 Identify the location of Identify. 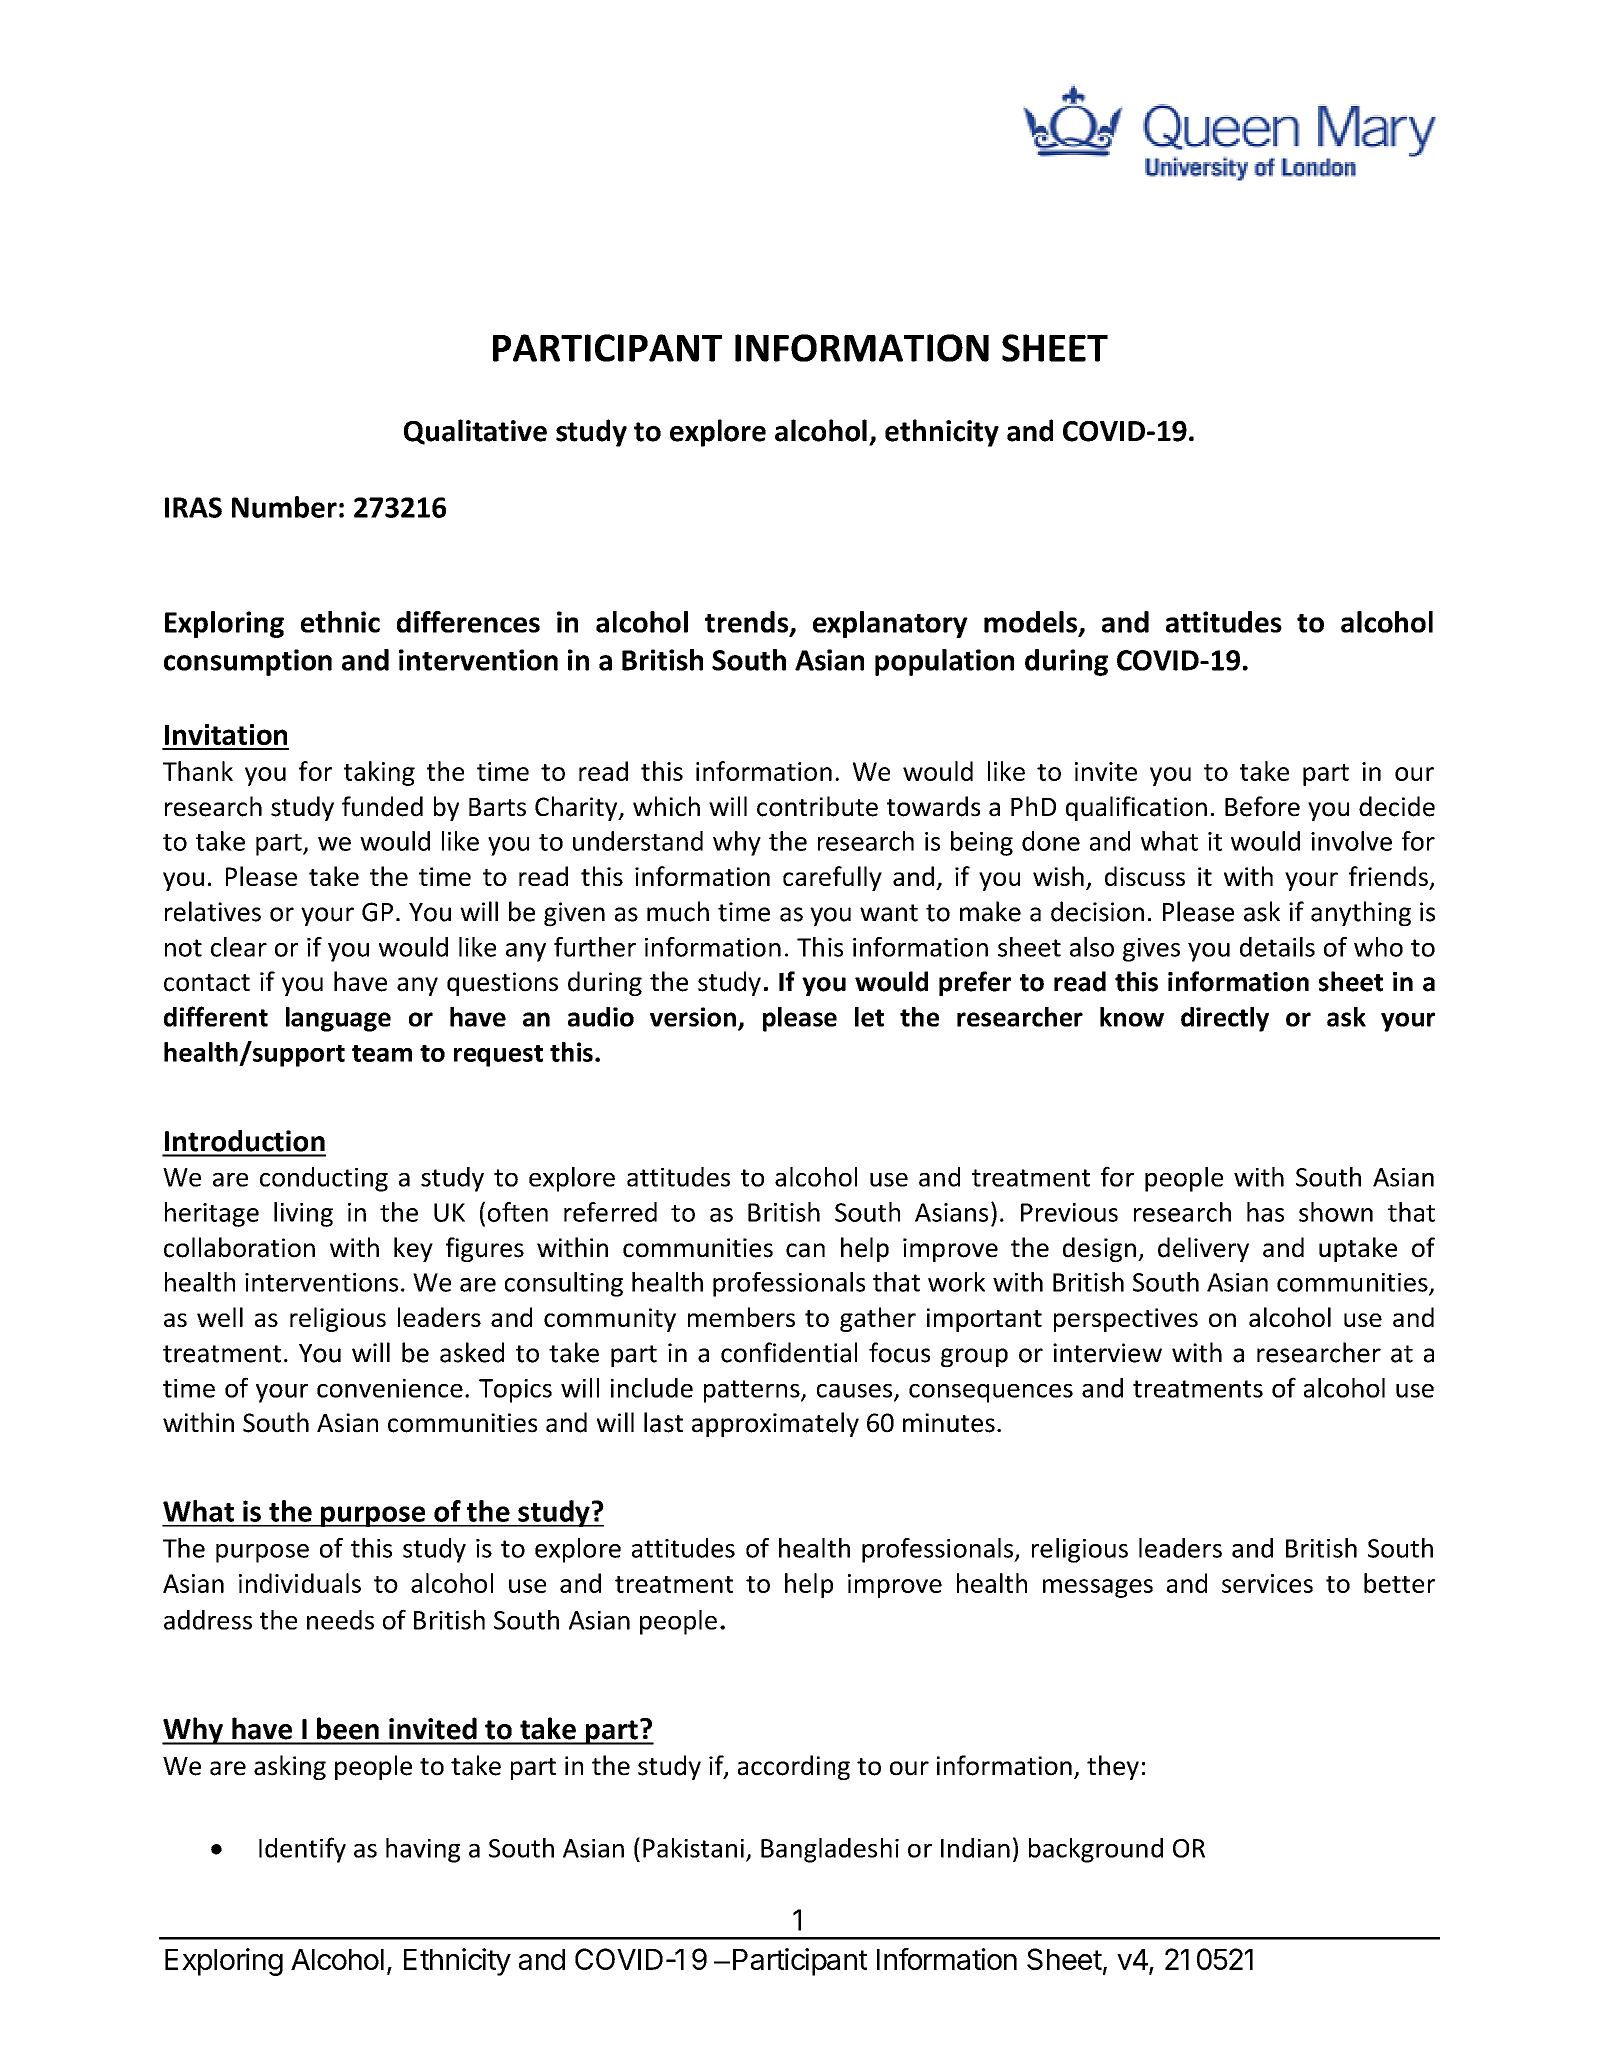
(302, 1850).
